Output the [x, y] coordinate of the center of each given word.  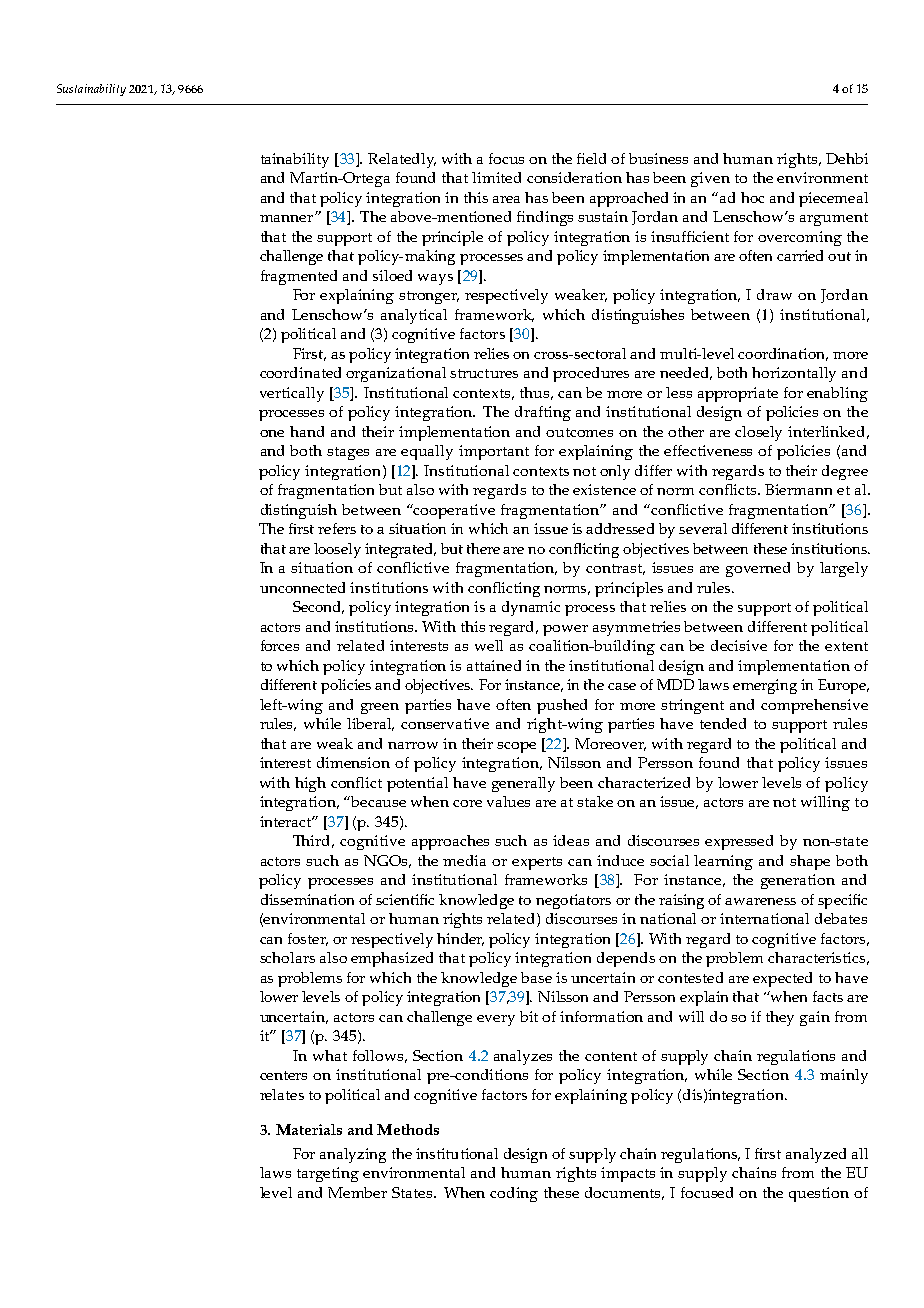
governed [758, 569]
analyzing [353, 1155]
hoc [752, 197]
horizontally [794, 374]
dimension [353, 762]
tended [723, 723]
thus [536, 393]
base [536, 977]
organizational [396, 374]
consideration [574, 177]
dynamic [531, 608]
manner [288, 218]
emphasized [392, 959]
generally [523, 784]
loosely [337, 550]
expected [782, 979]
